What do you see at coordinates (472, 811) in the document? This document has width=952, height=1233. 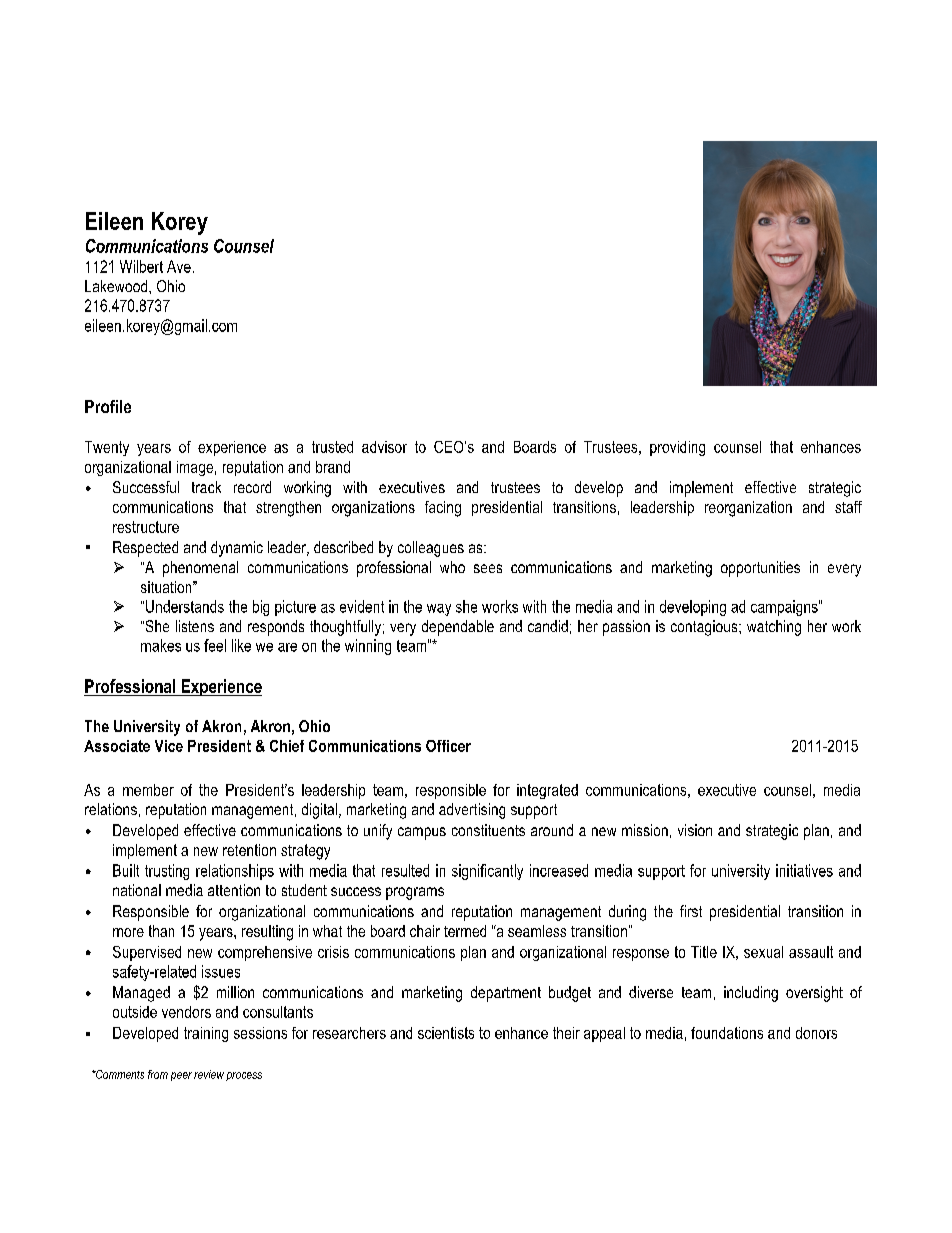 I see `advertising` at bounding box center [472, 811].
